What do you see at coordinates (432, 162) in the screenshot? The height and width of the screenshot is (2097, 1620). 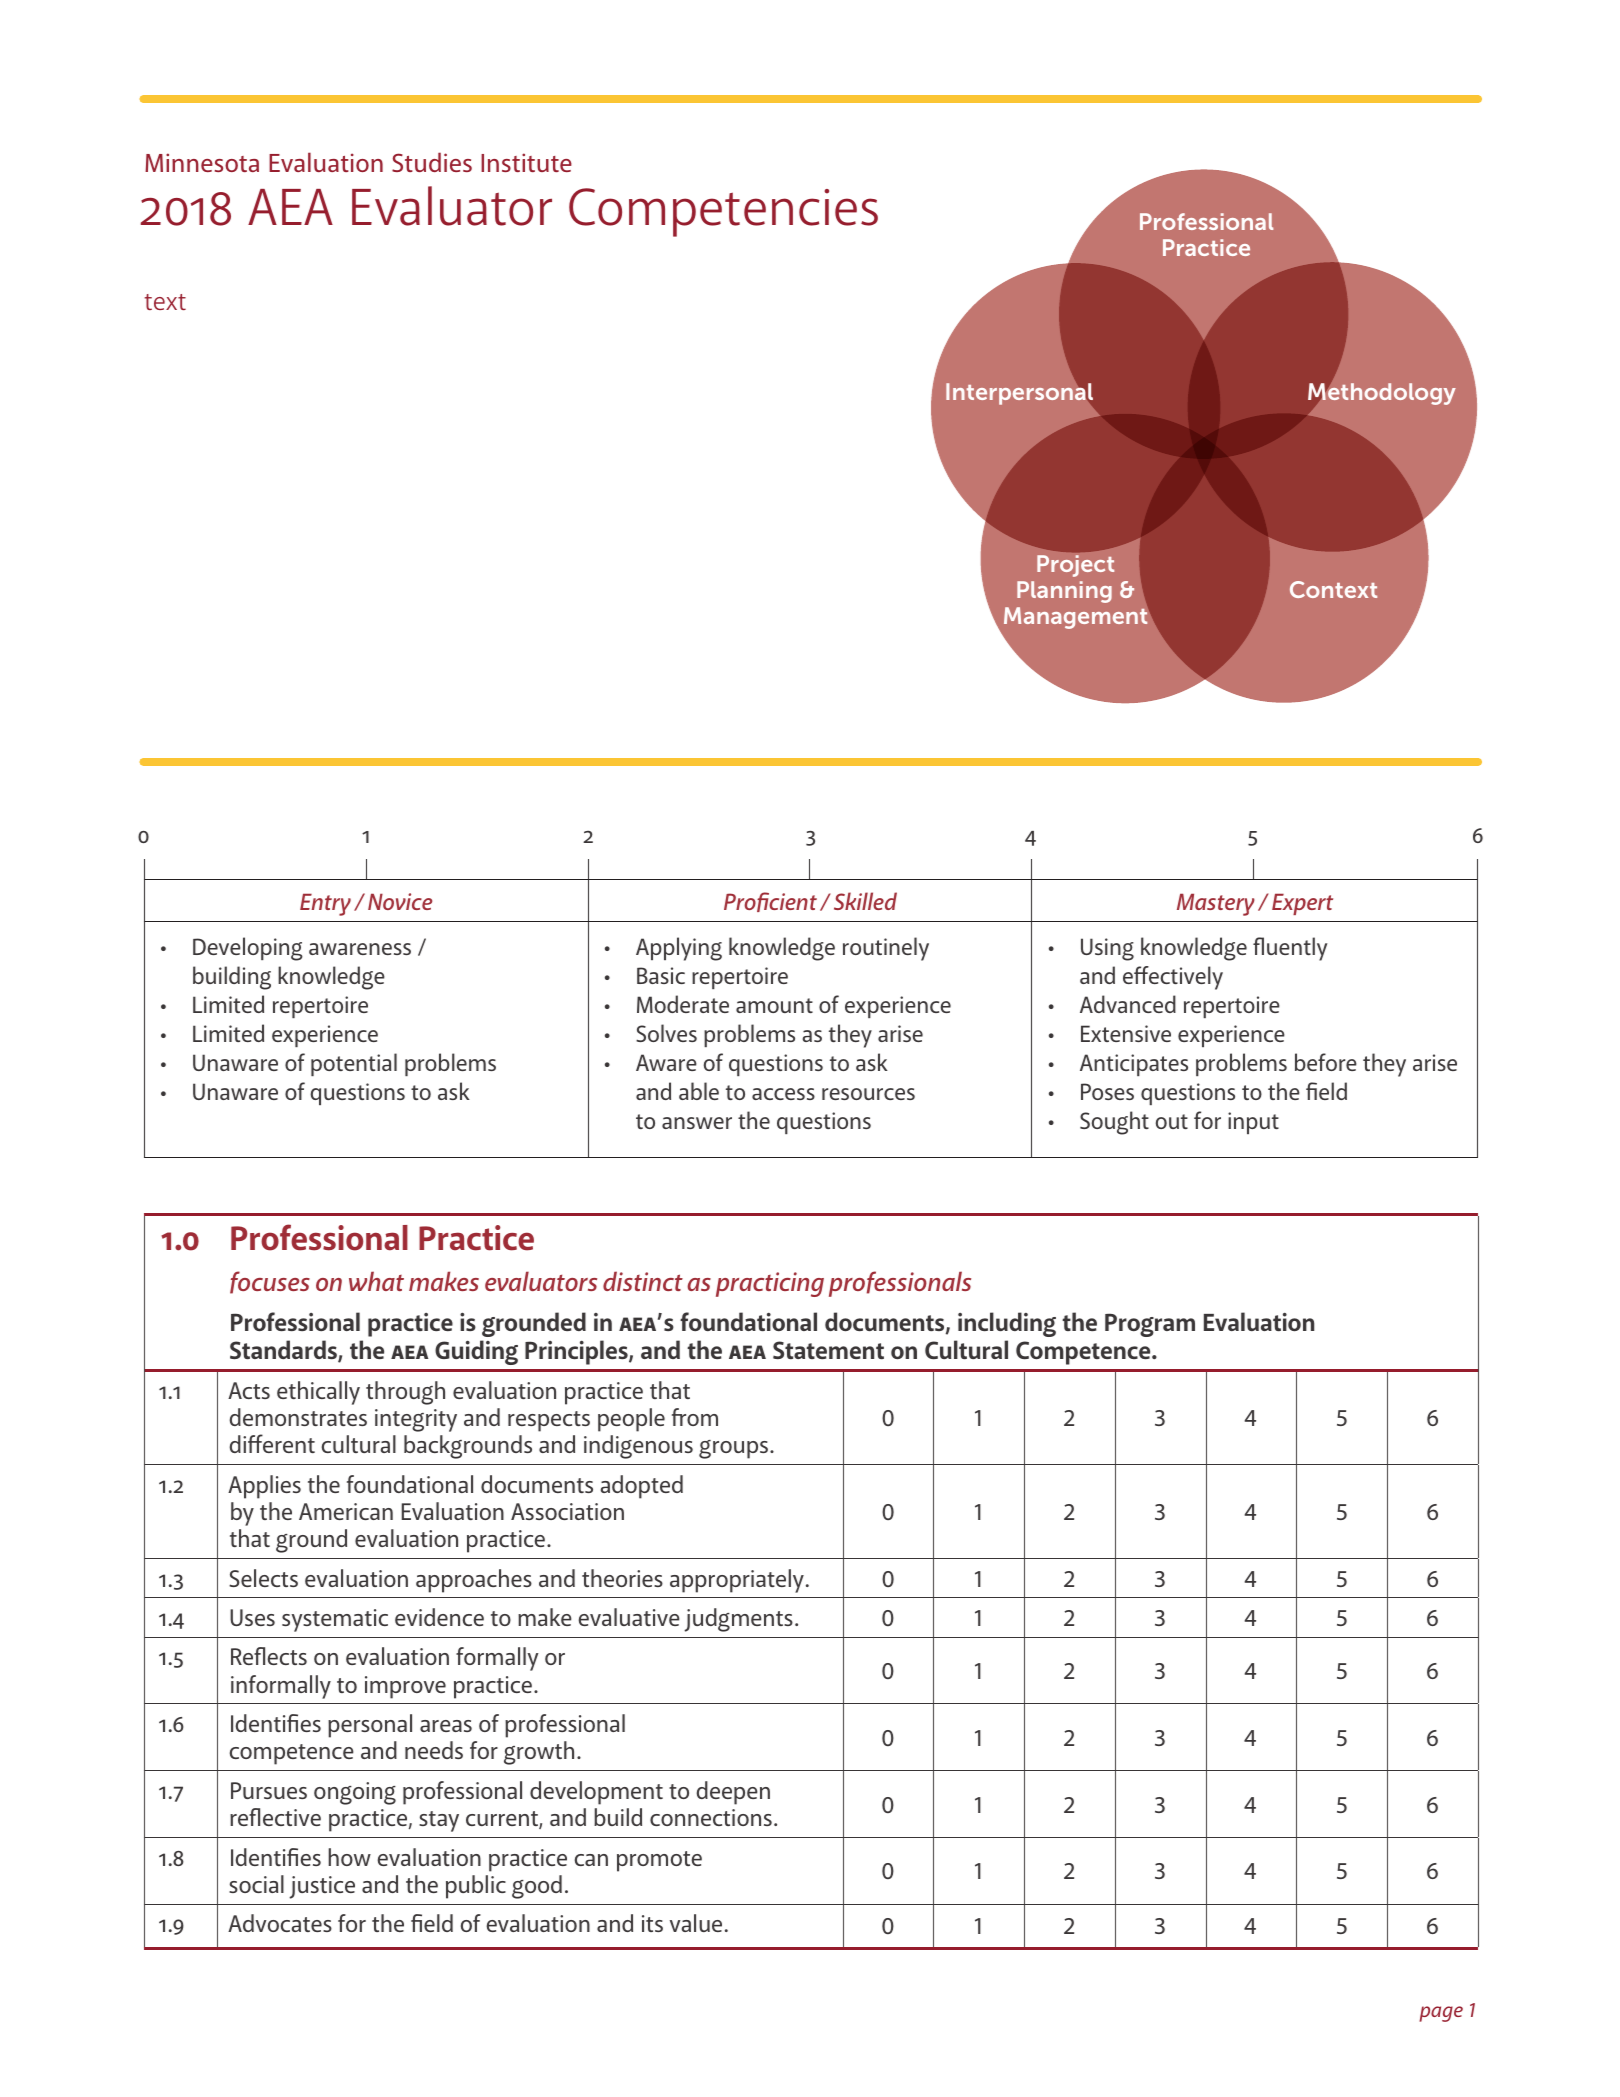 I see `Studies` at bounding box center [432, 162].
